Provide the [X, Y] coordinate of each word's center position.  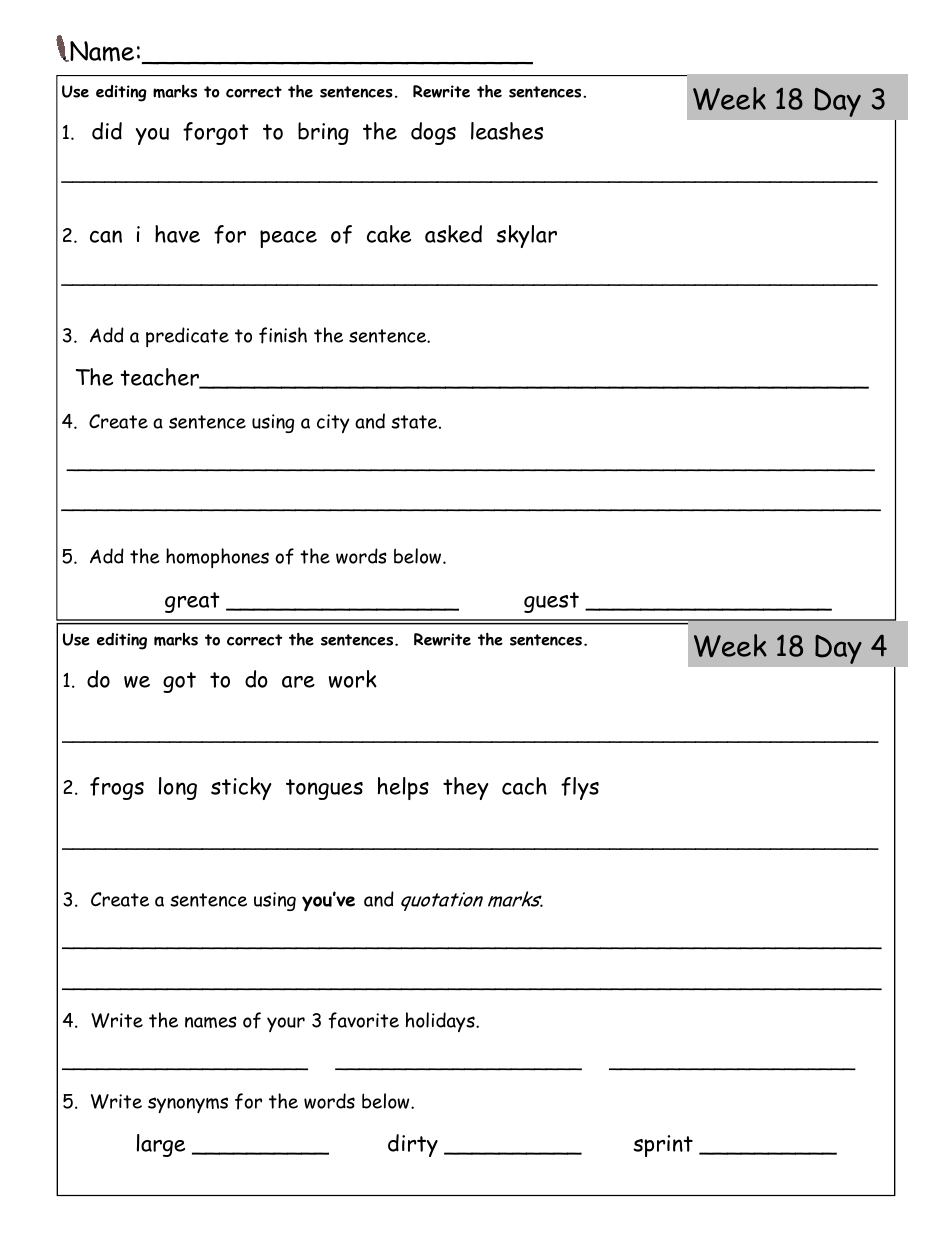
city [333, 423]
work [353, 679]
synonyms [188, 1105]
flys [580, 788]
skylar [526, 236]
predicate [187, 337]
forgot [216, 133]
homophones [217, 558]
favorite [364, 1020]
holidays [441, 1022]
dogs [433, 133]
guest [551, 602]
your [286, 1024]
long [178, 788]
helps [403, 788]
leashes [507, 131]
